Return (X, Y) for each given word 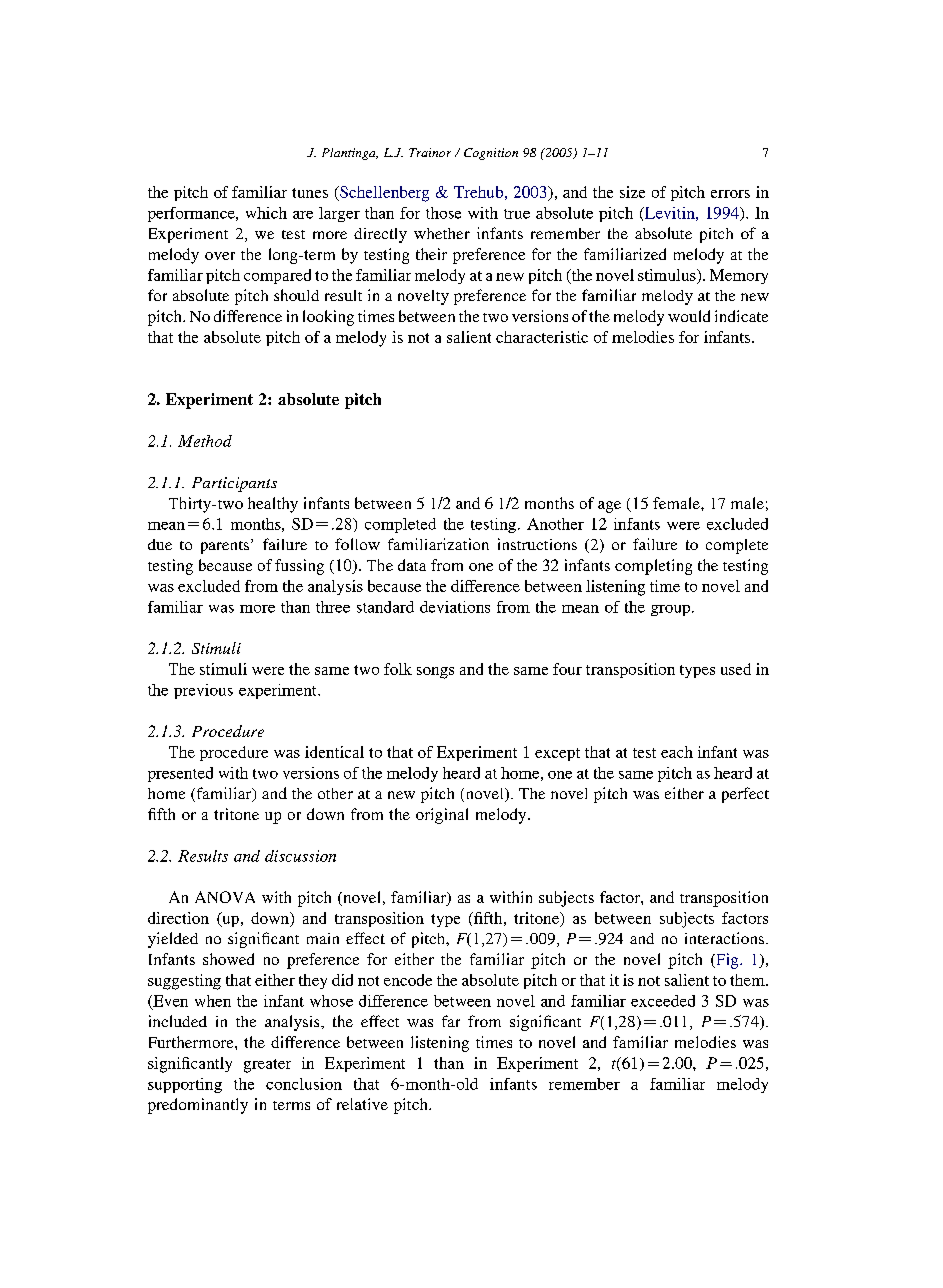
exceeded (663, 1001)
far (451, 1021)
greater (267, 1066)
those (443, 213)
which (266, 213)
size (632, 192)
